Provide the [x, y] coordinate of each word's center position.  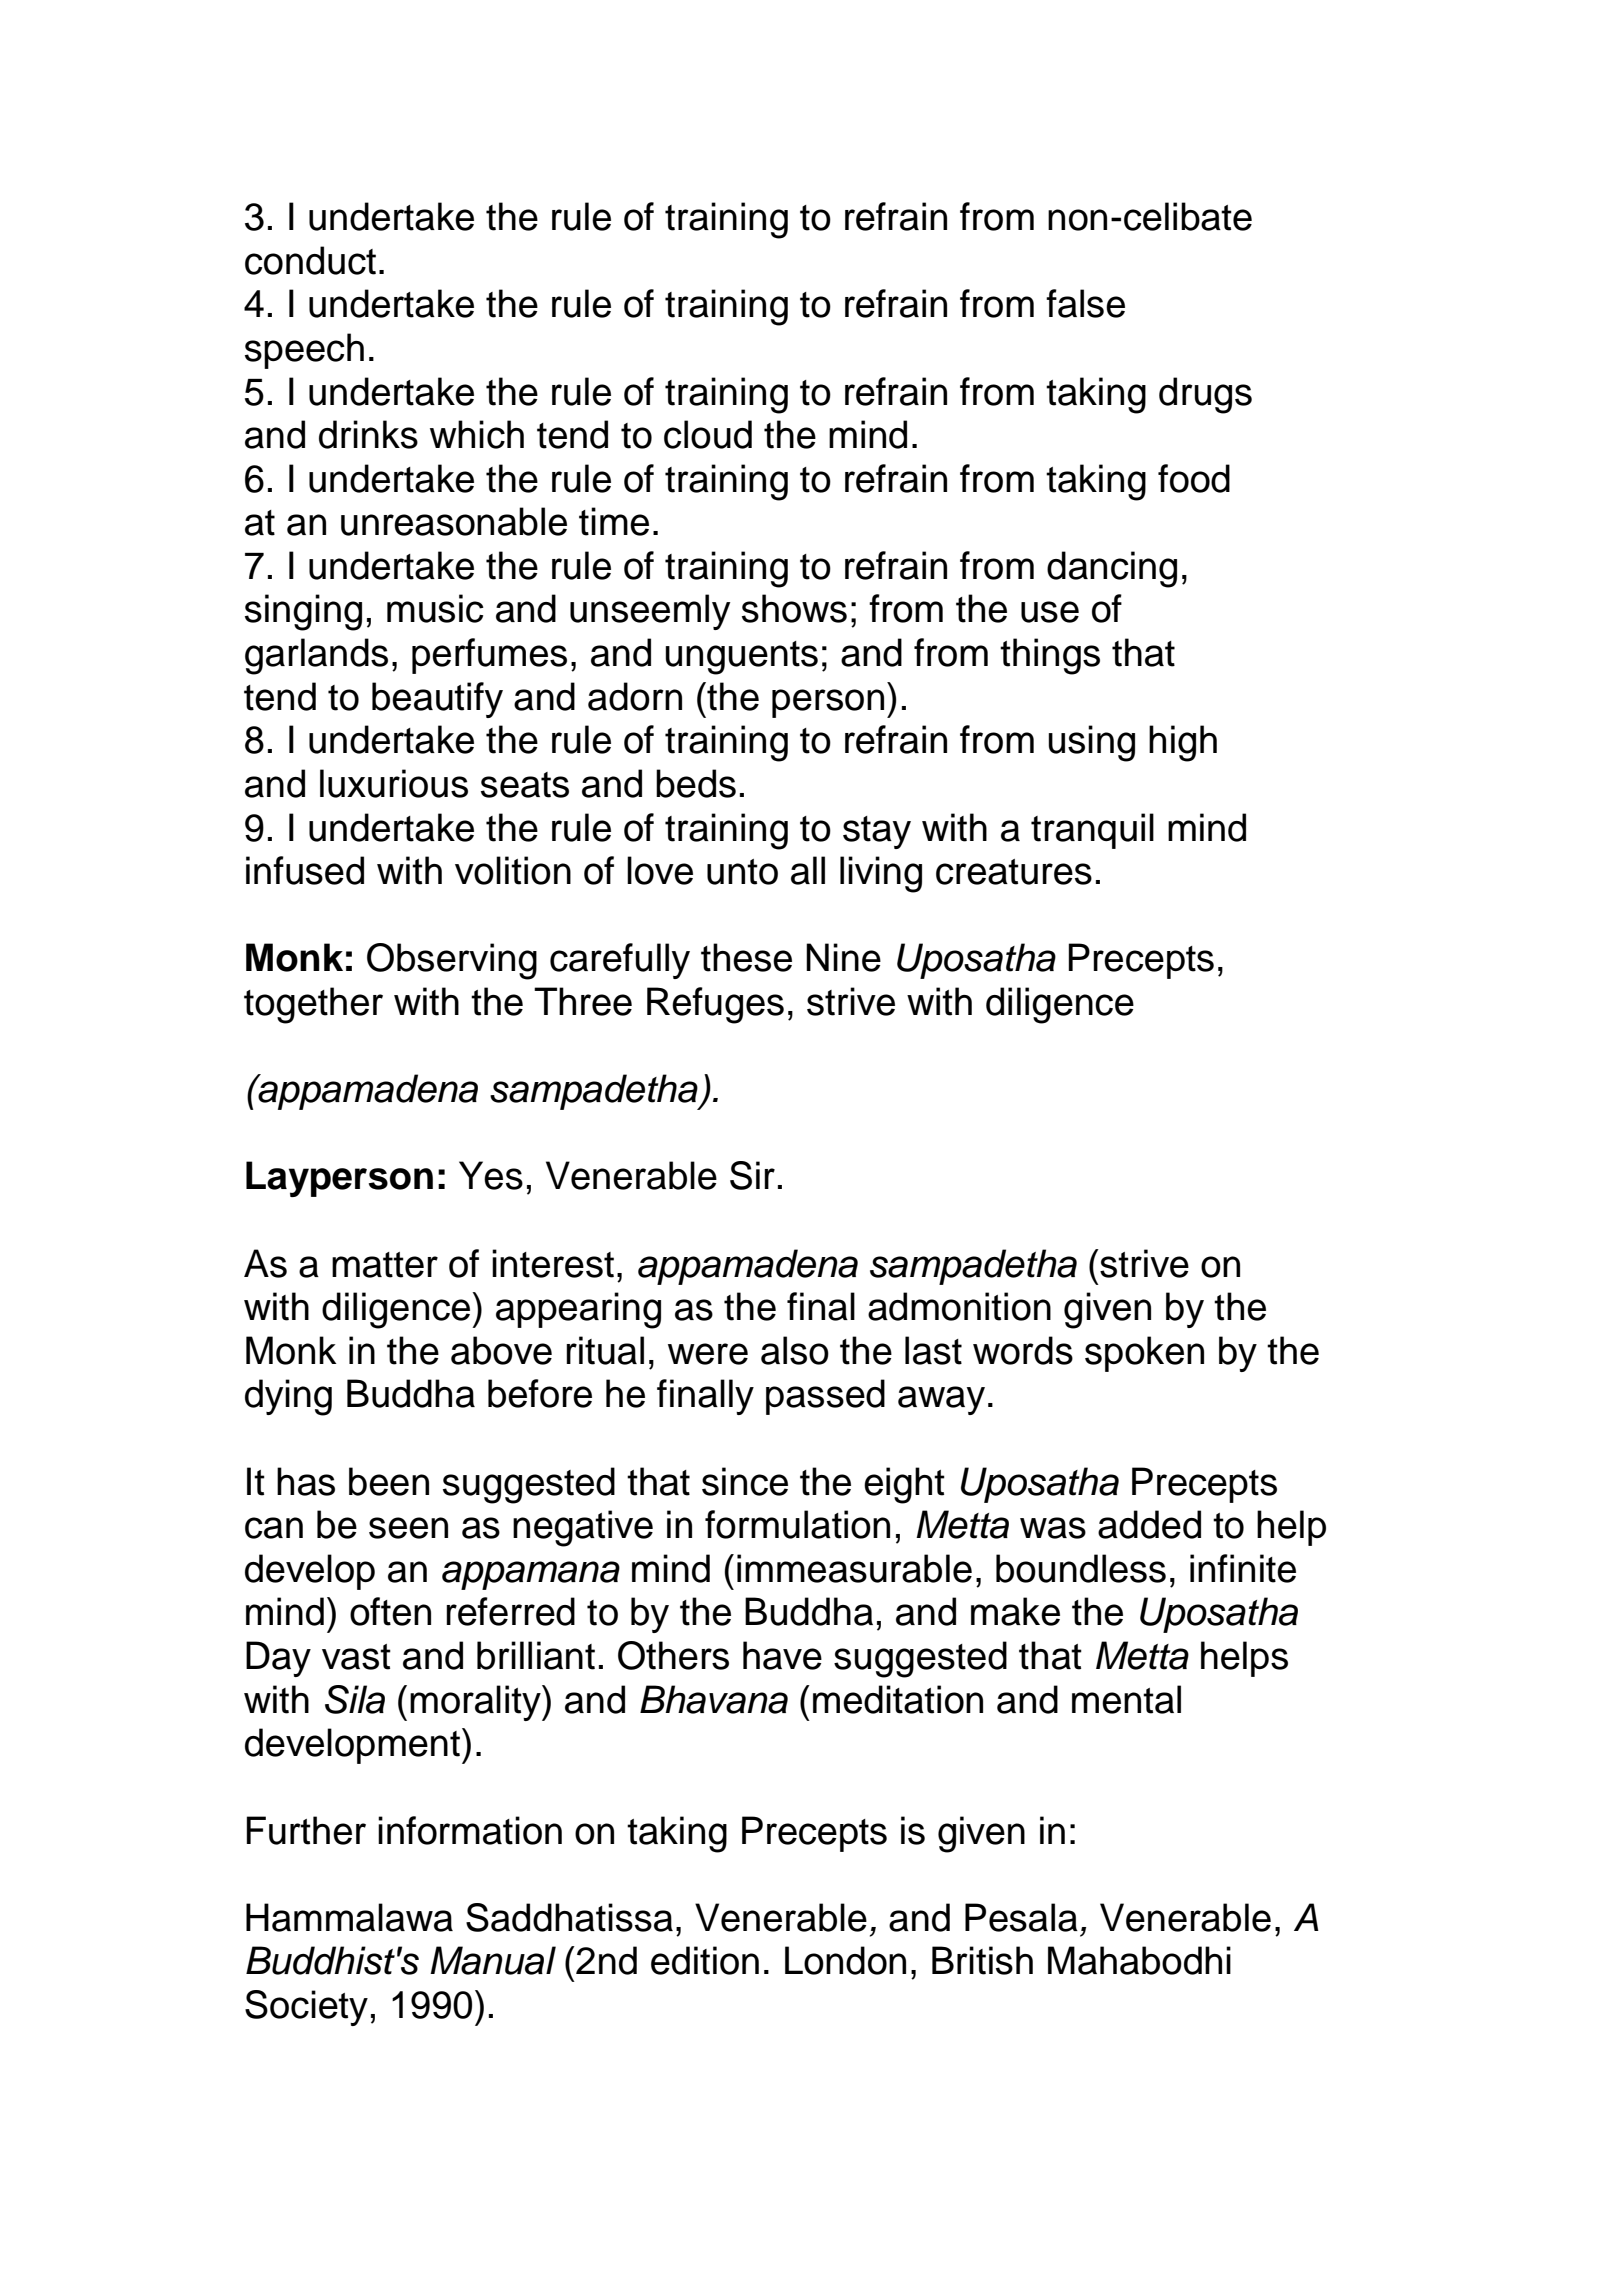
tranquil [1092, 831]
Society [306, 2008]
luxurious [394, 783]
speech [304, 351]
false [1085, 303]
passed [825, 1397]
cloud [708, 434]
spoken [1144, 1354]
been [389, 1481]
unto [742, 872]
